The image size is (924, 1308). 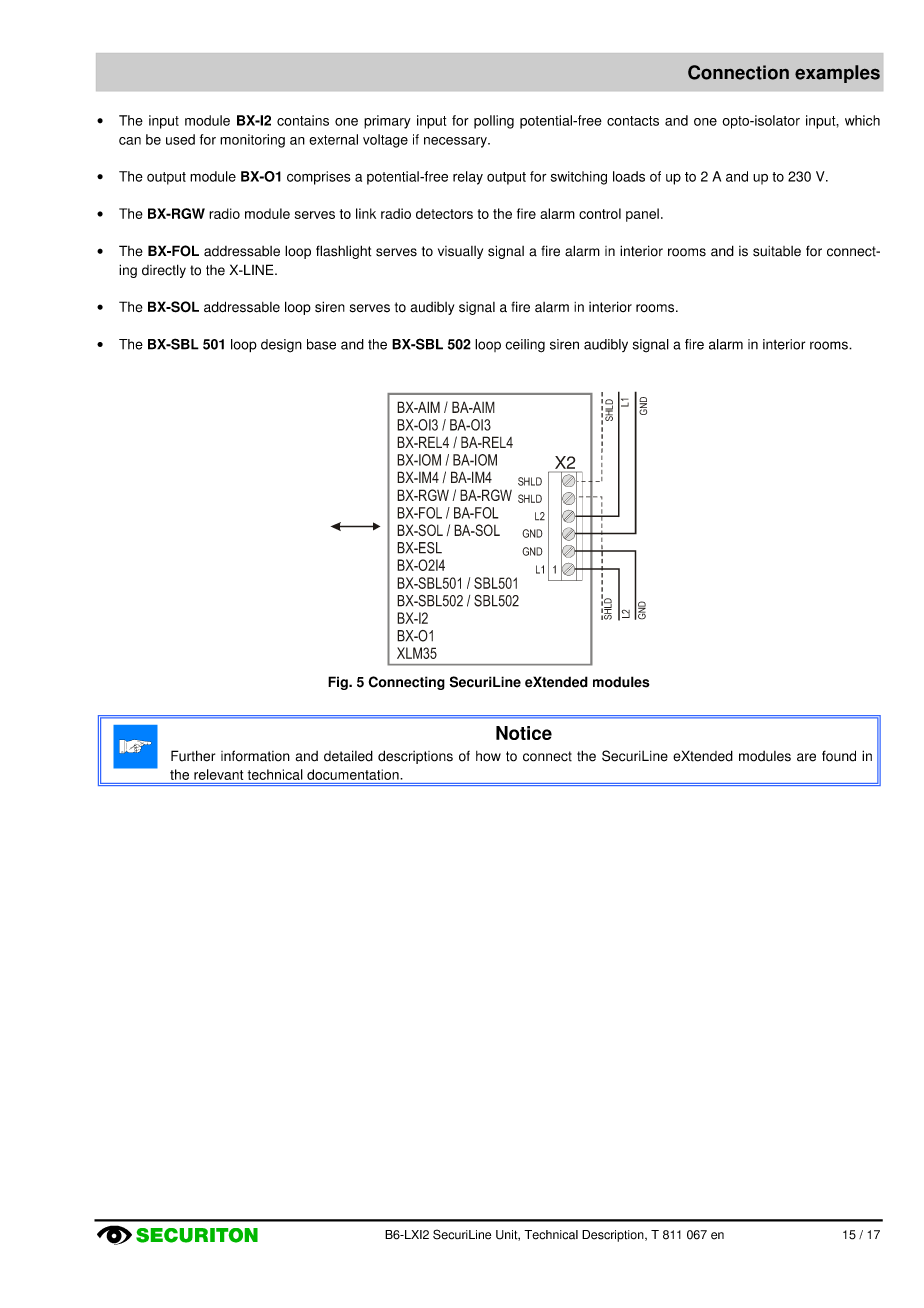 I want to click on are, so click(x=806, y=757).
